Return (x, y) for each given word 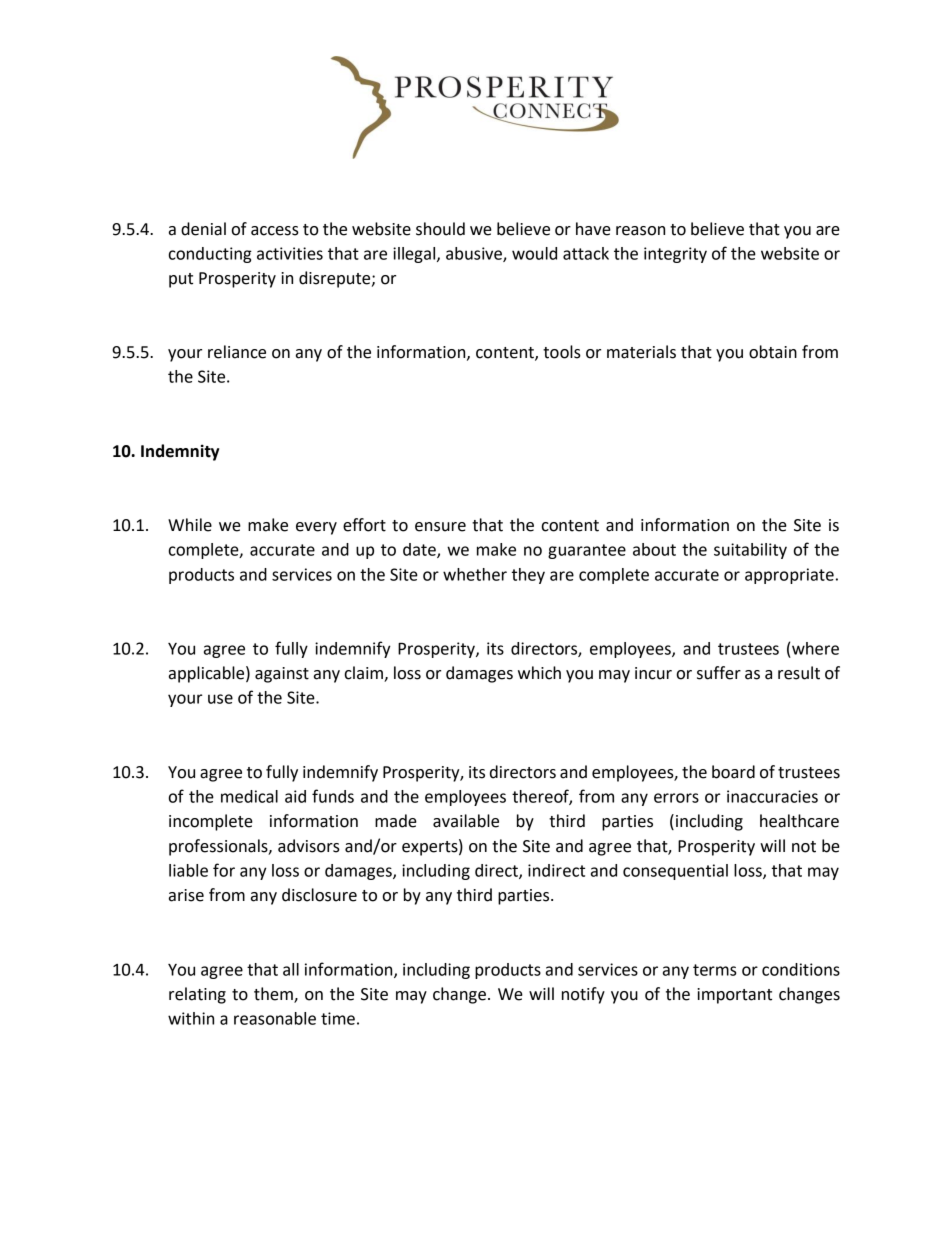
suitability (750, 551)
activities (290, 253)
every (316, 528)
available (466, 821)
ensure (440, 527)
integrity (675, 255)
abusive (475, 254)
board (733, 772)
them (274, 994)
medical (249, 796)
